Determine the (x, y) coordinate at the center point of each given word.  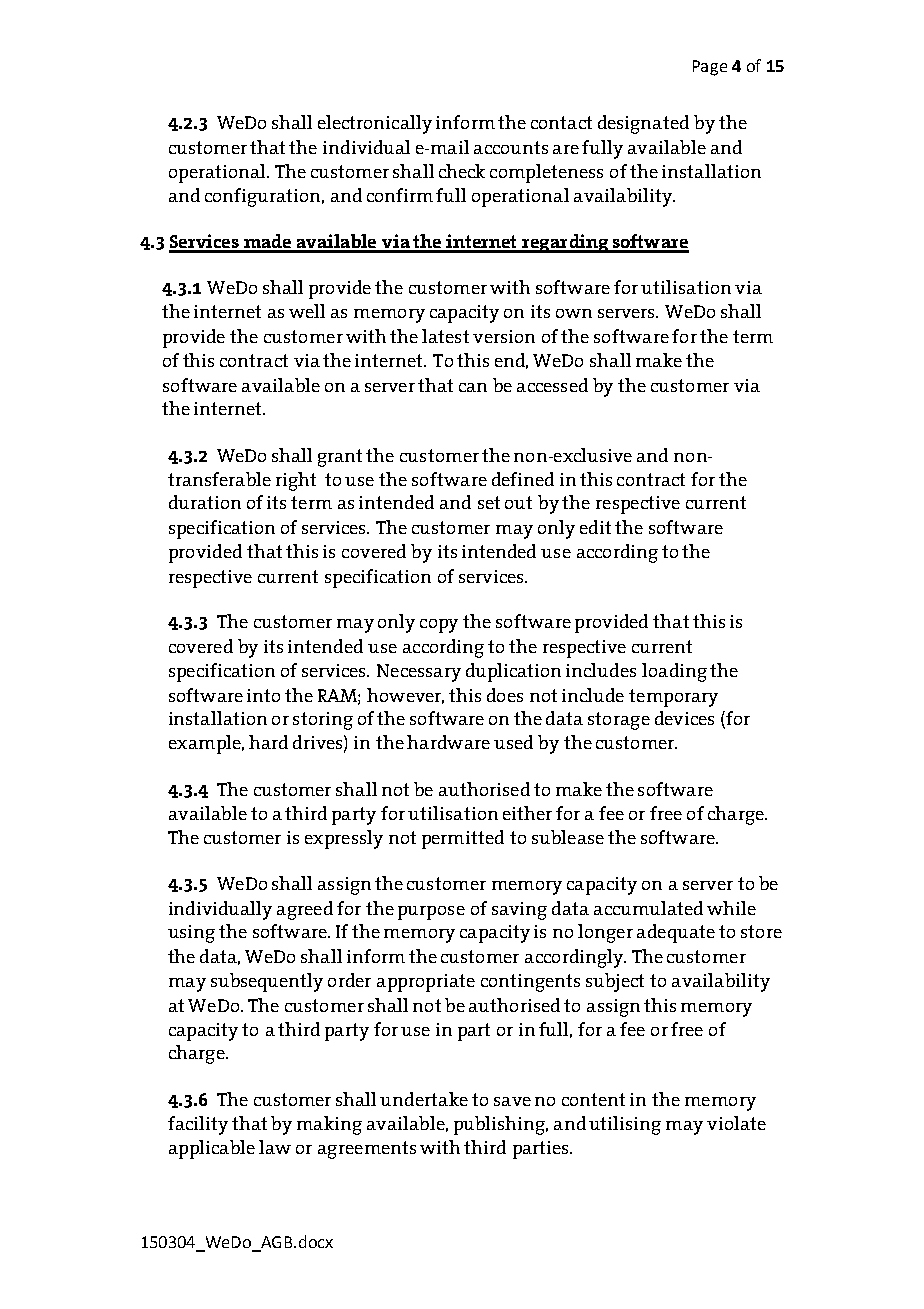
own (574, 313)
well (307, 311)
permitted (463, 839)
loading (674, 672)
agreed (305, 910)
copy (439, 626)
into (263, 695)
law (275, 1147)
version (504, 336)
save (512, 1101)
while (731, 908)
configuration (264, 197)
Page (710, 68)
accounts (511, 147)
